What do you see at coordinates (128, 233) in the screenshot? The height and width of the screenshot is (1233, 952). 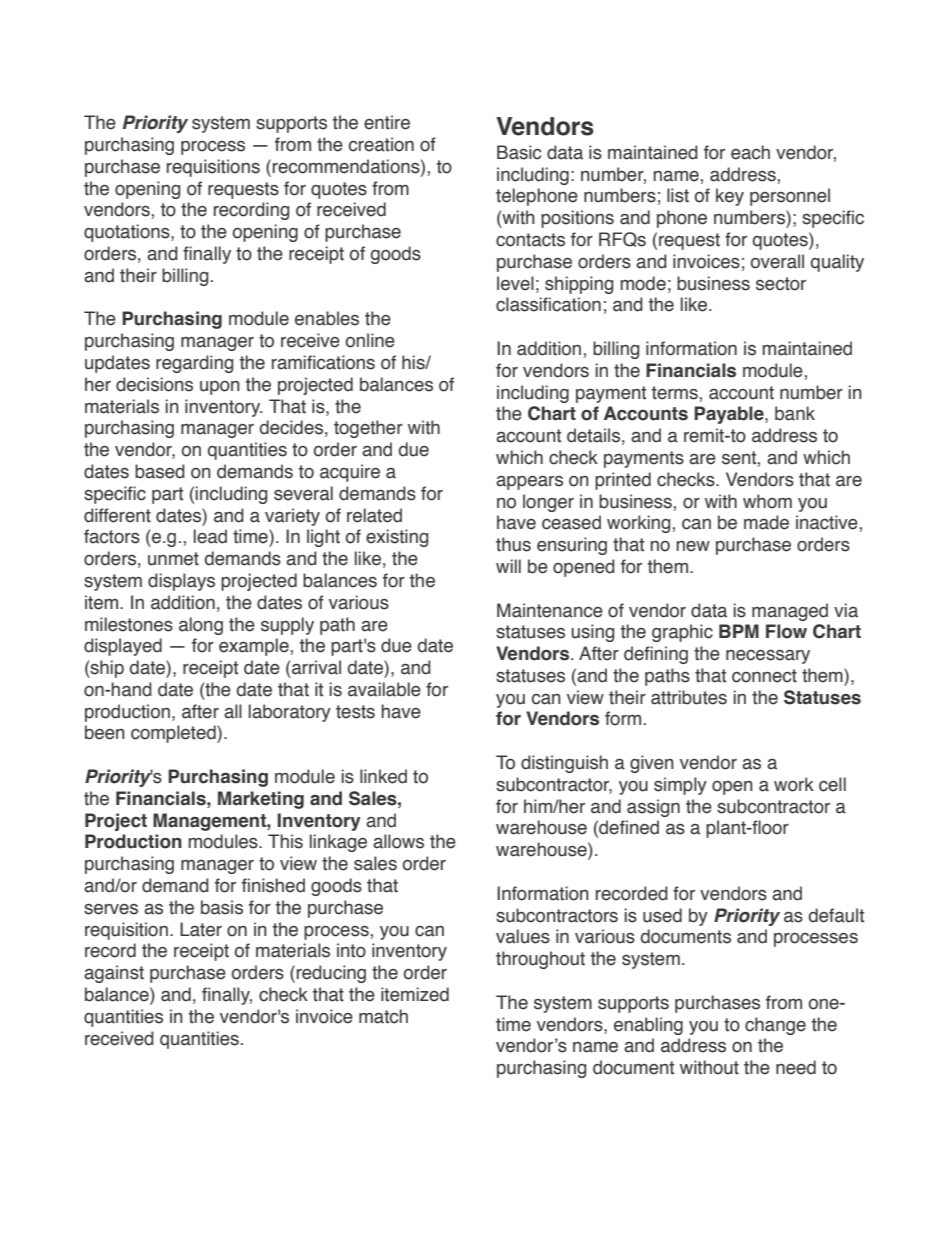 I see `quotations` at bounding box center [128, 233].
